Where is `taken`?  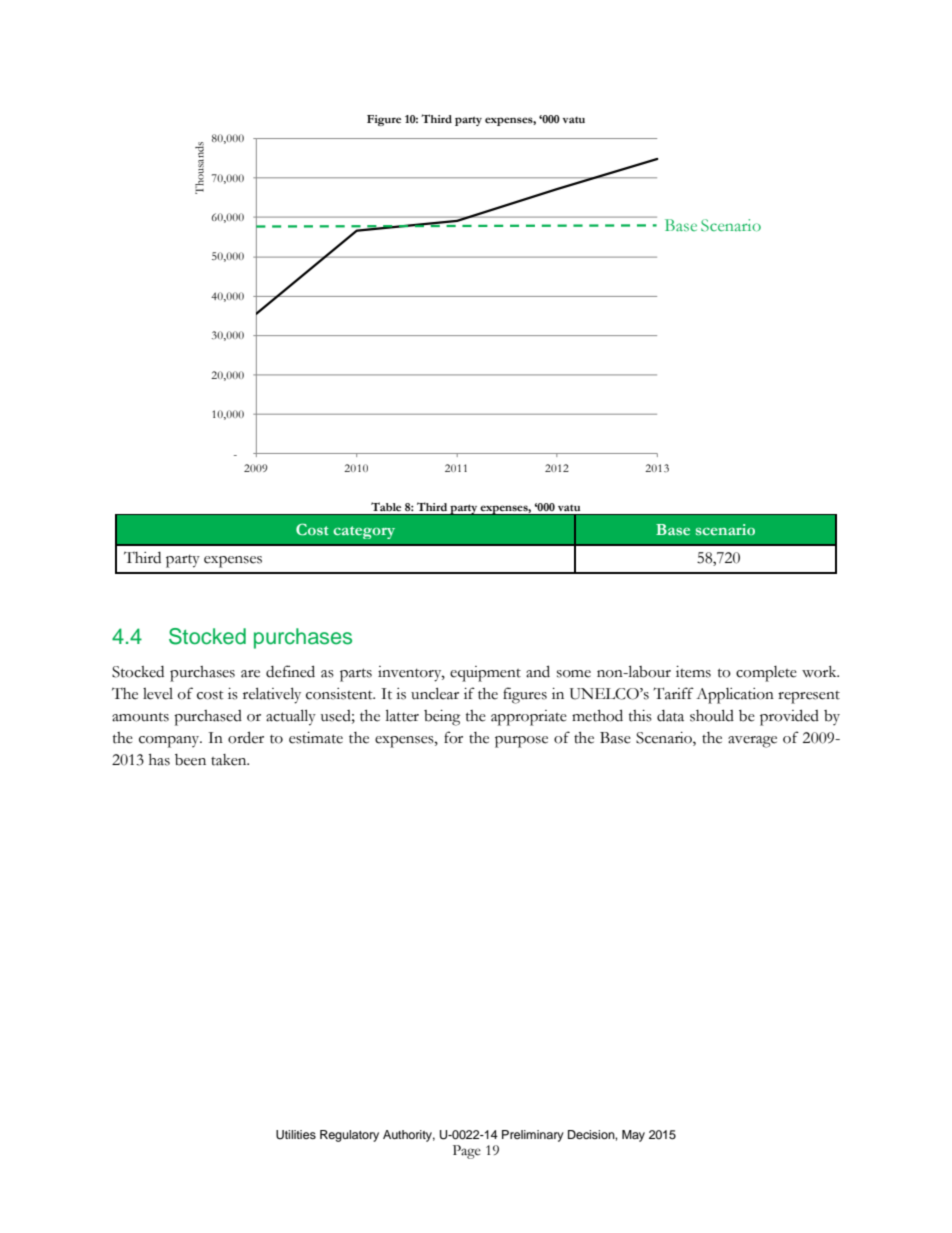
taken is located at coordinates (230, 760).
